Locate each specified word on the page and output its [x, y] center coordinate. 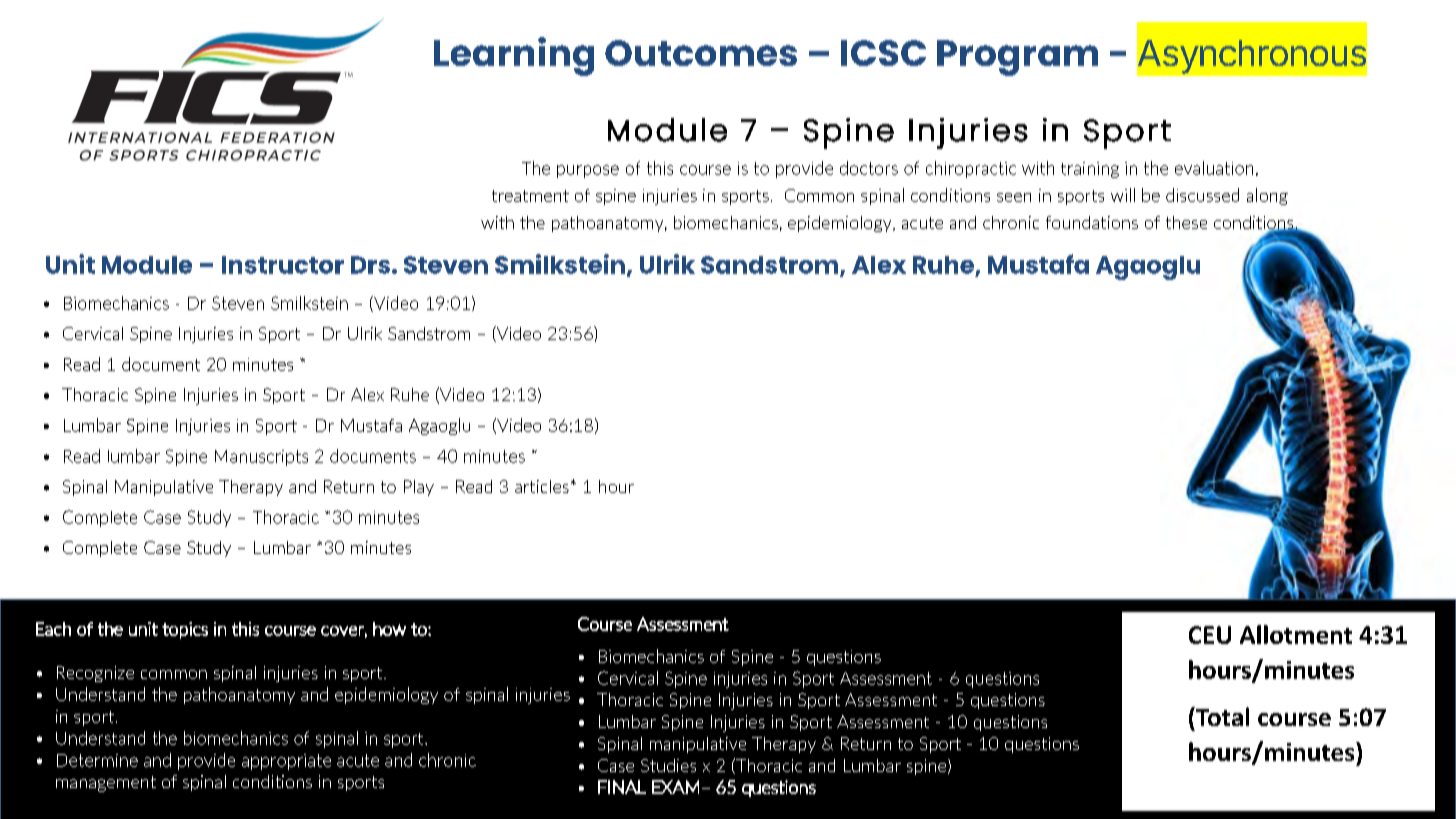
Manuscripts [261, 458]
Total [1221, 716]
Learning [514, 56]
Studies [668, 765]
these [1186, 222]
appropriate [286, 762]
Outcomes [701, 53]
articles [542, 486]
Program [1017, 58]
